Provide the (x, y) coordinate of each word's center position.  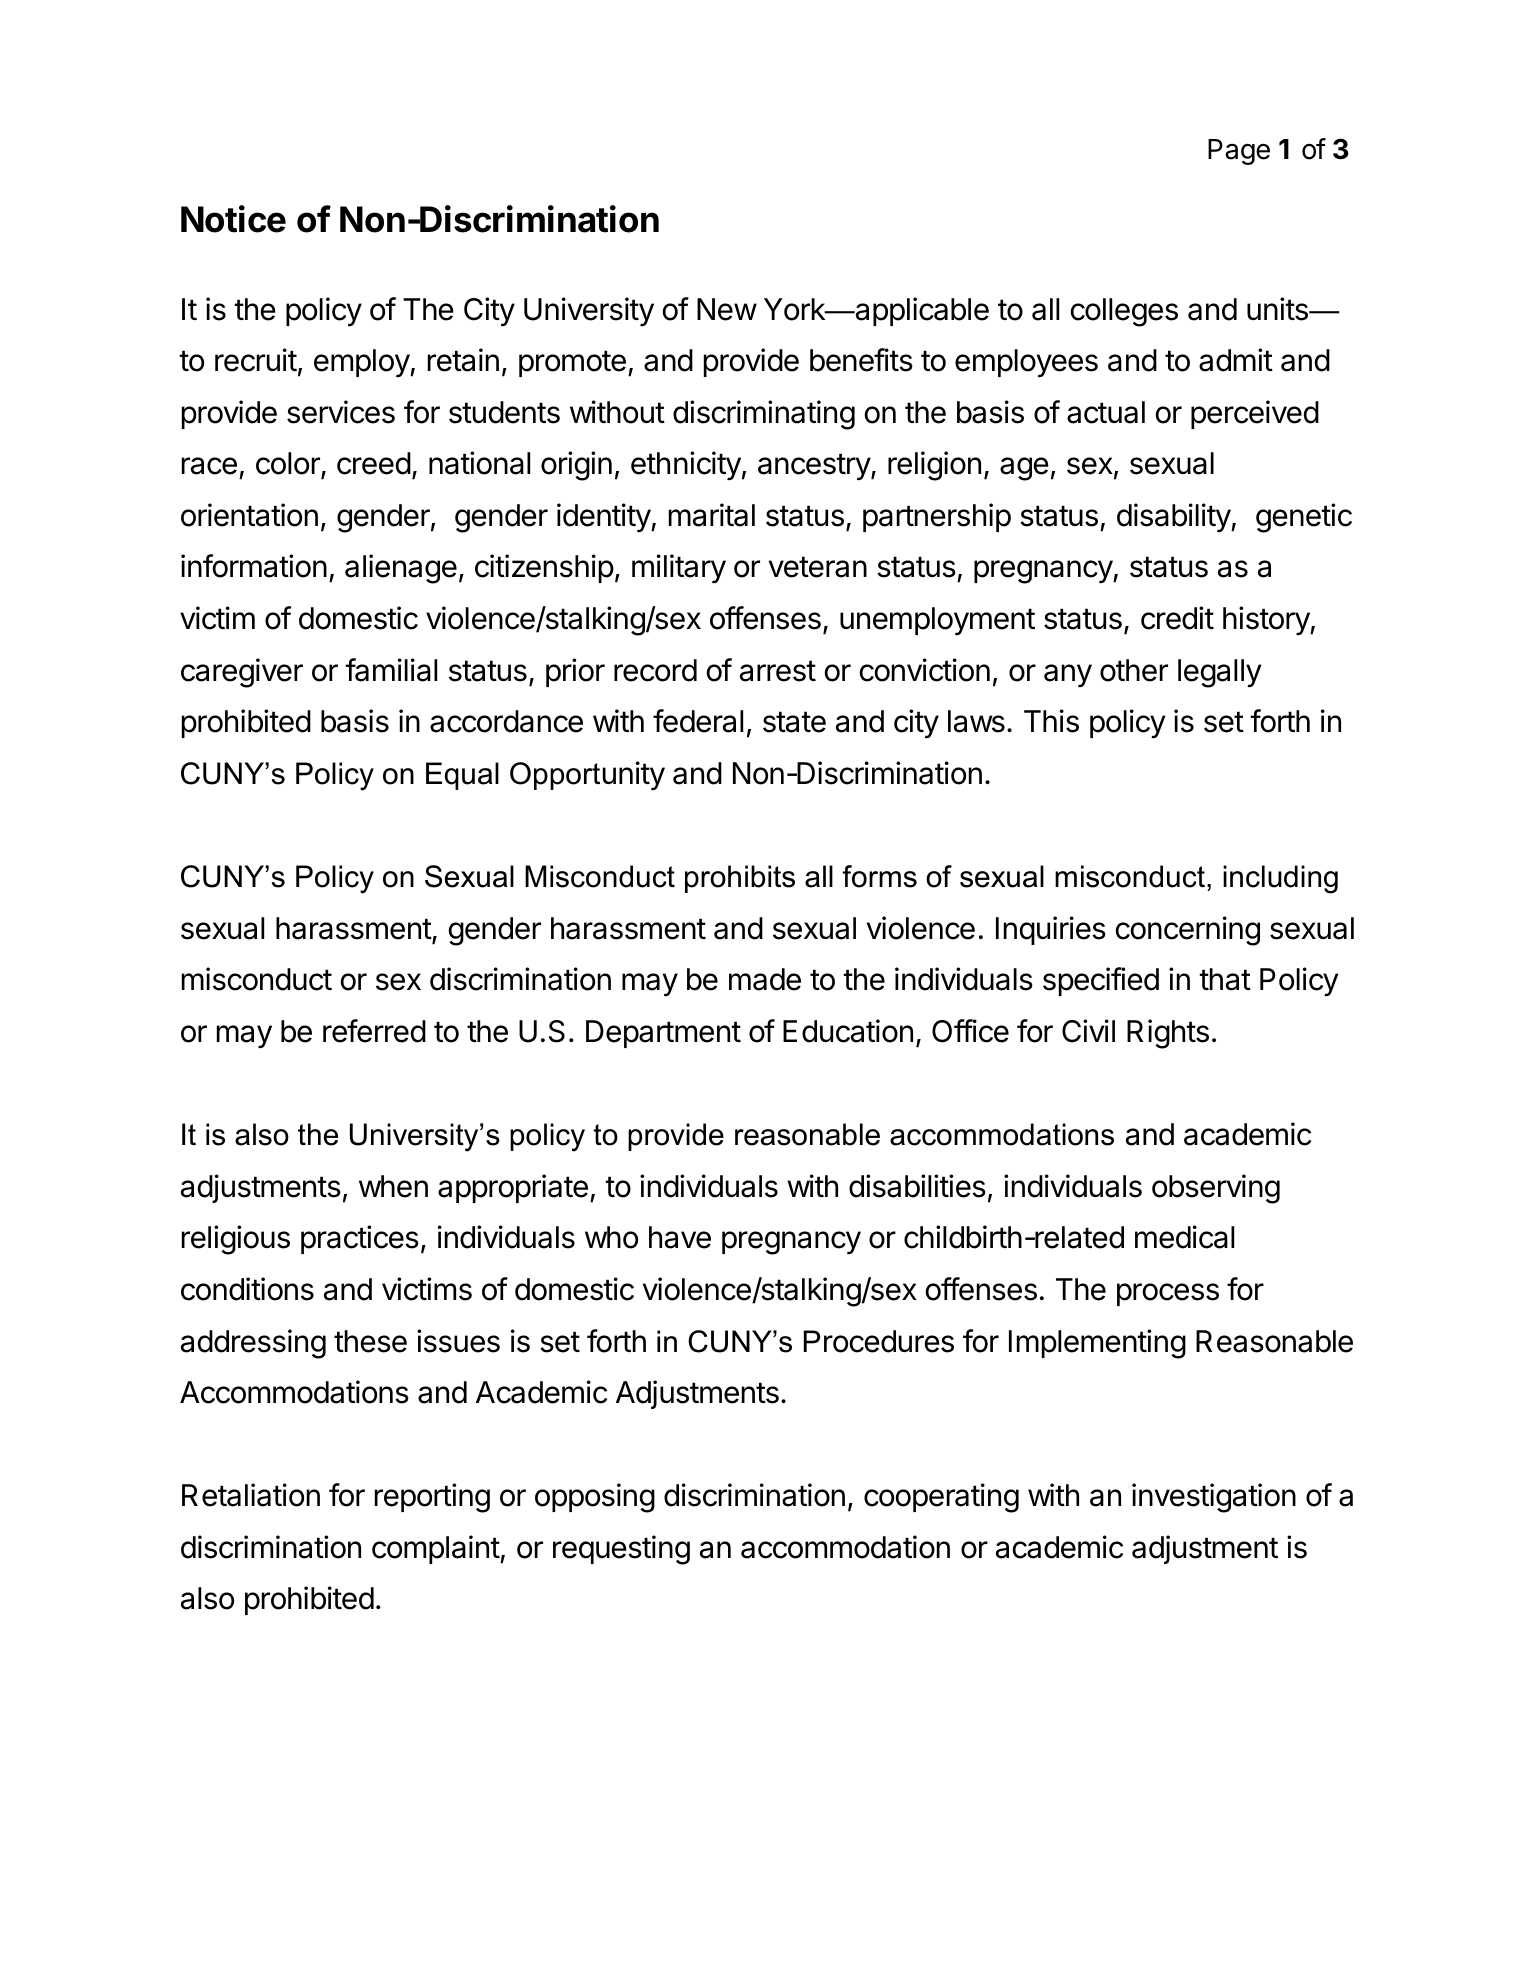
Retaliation (251, 1495)
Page (1239, 152)
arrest (778, 671)
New (727, 309)
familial (391, 670)
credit (1177, 618)
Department (663, 1034)
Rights (1168, 1034)
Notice (233, 219)
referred (374, 1031)
